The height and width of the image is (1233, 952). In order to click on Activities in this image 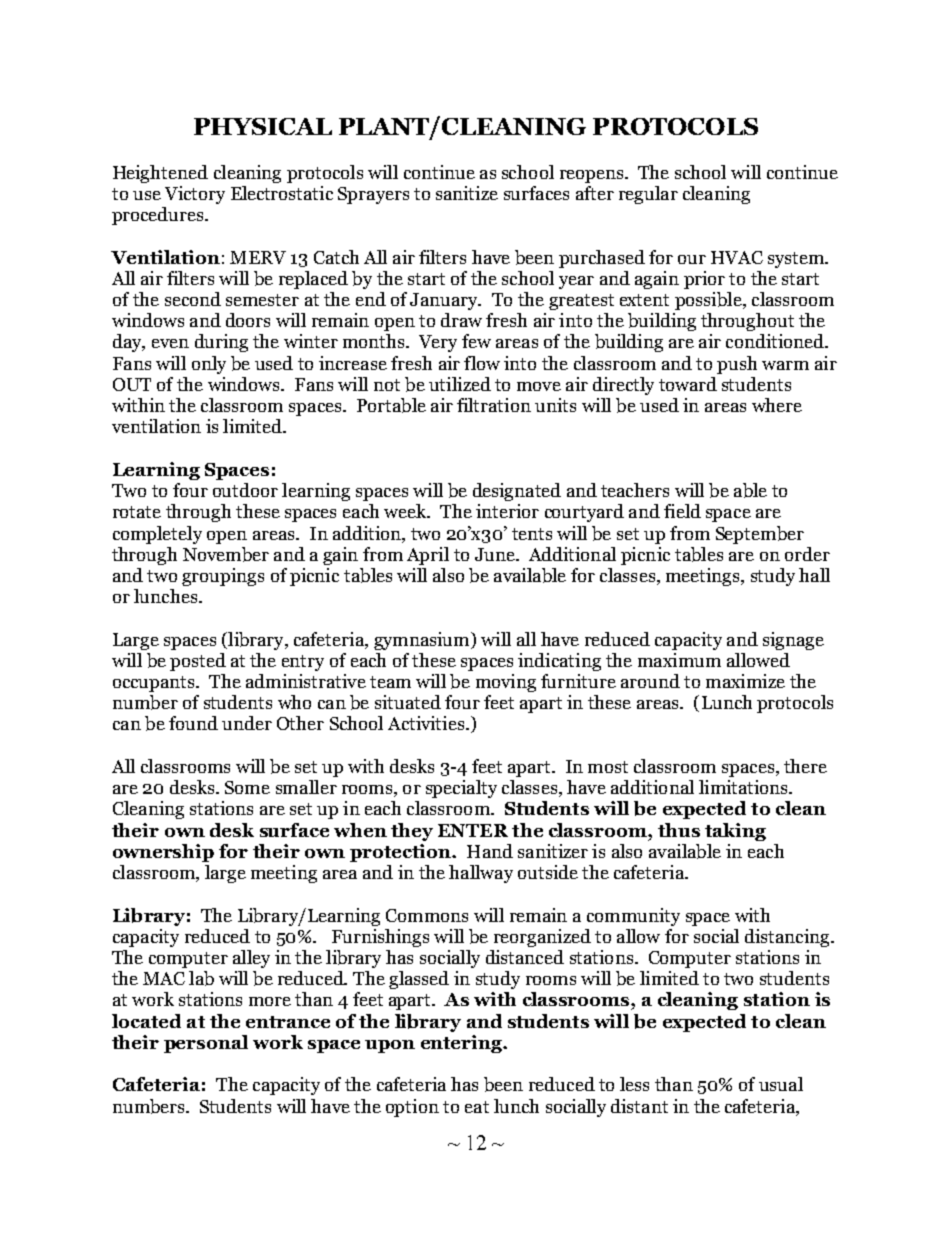, I will do `click(427, 723)`.
